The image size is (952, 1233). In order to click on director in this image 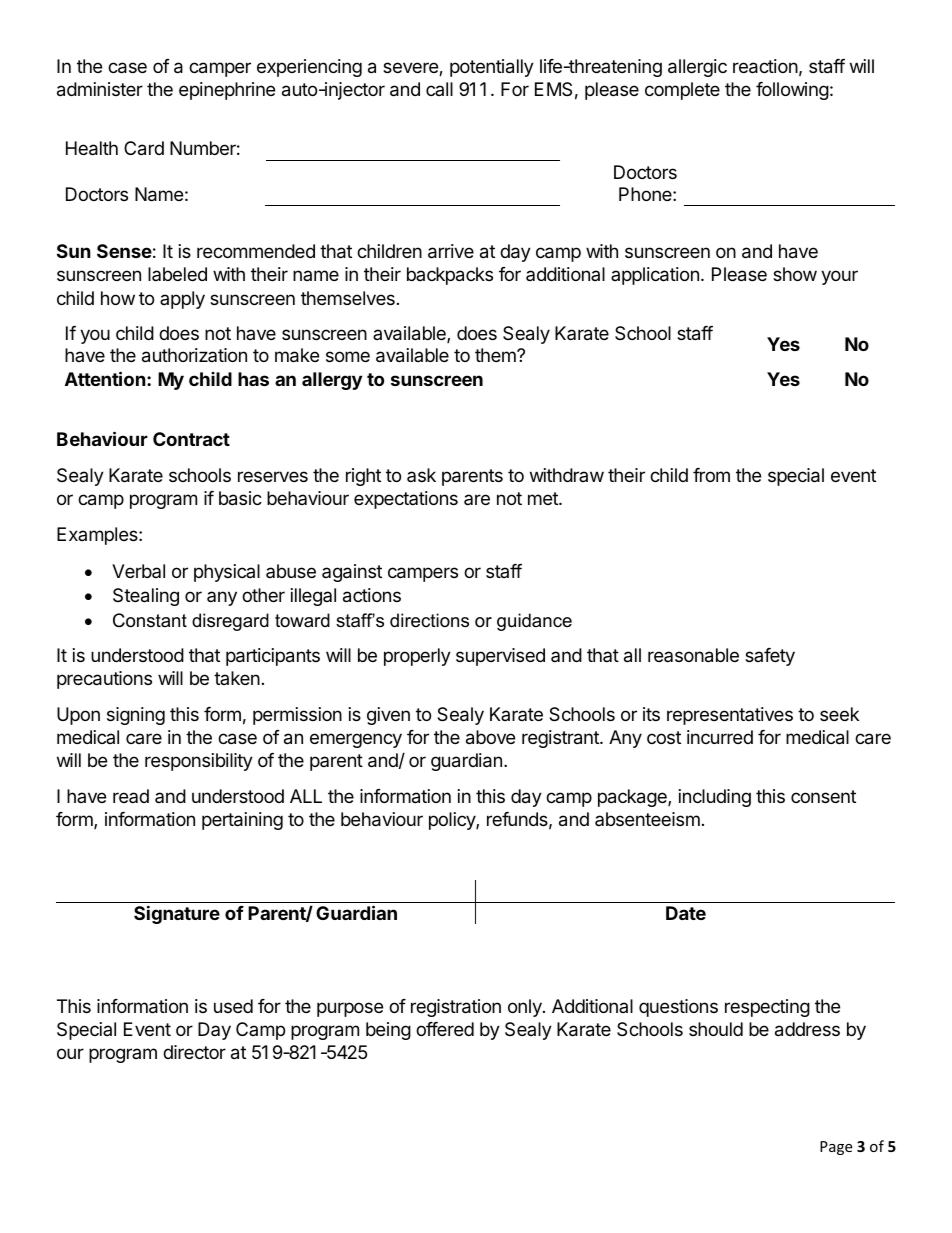, I will do `click(194, 1052)`.
